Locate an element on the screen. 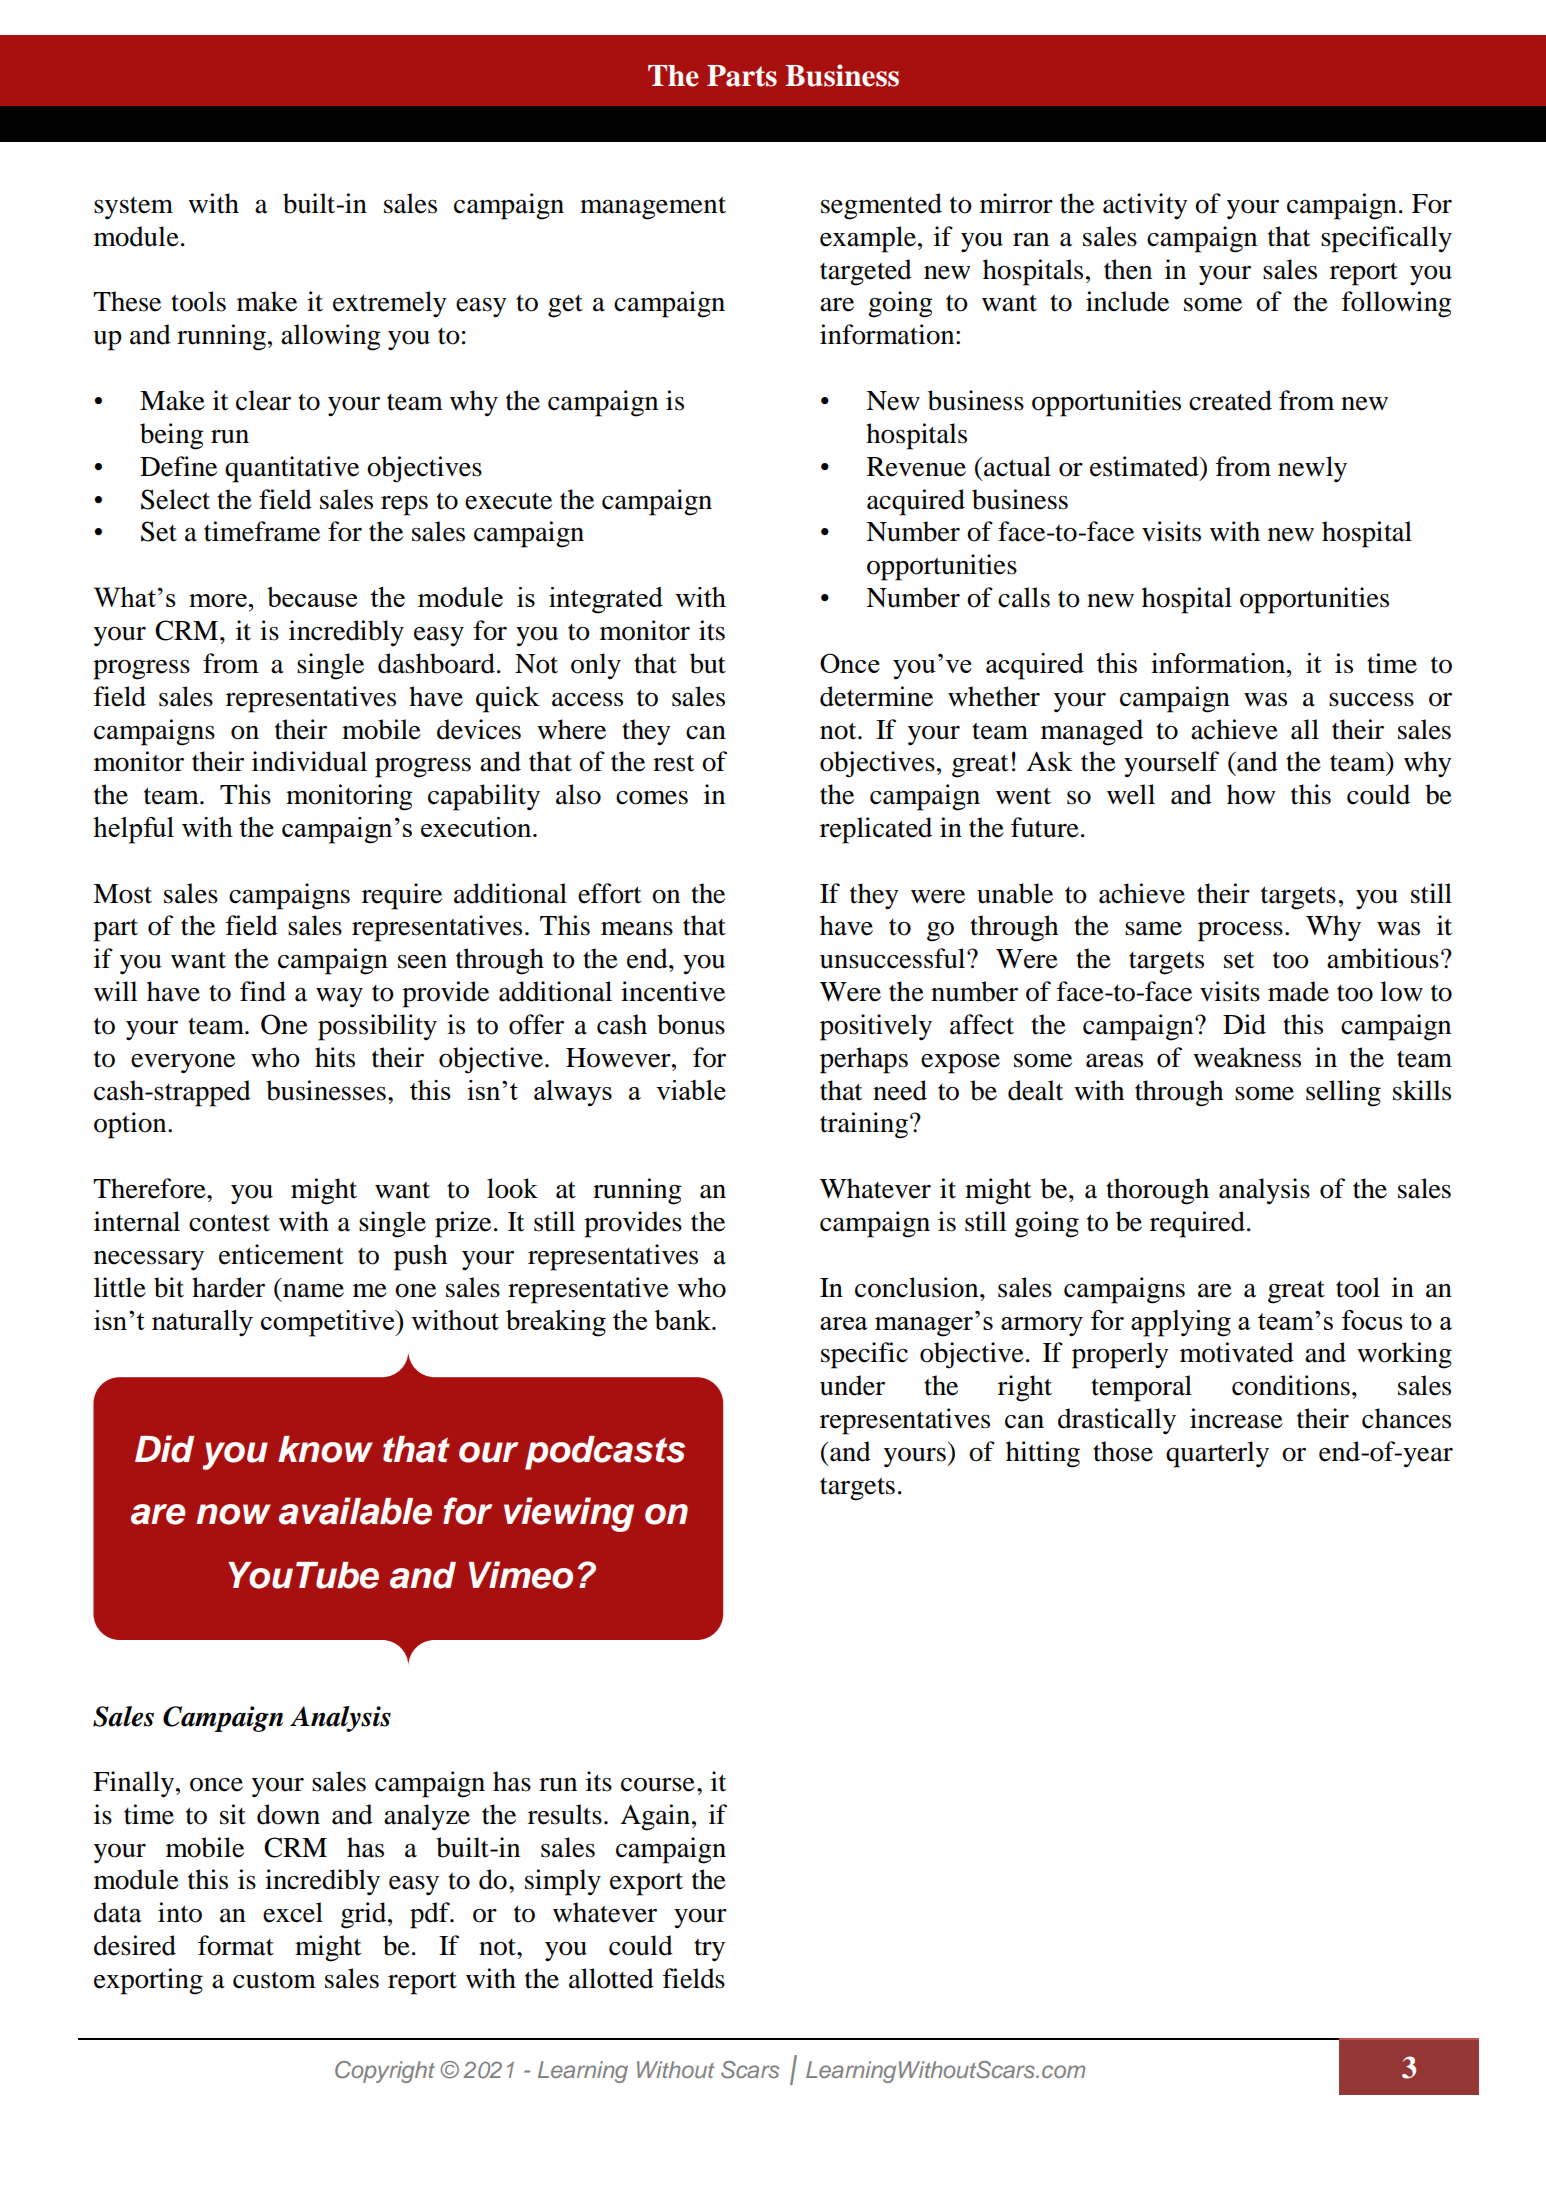 Image resolution: width=1546 pixels, height=2186 pixels. weakness is located at coordinates (1247, 1057).
